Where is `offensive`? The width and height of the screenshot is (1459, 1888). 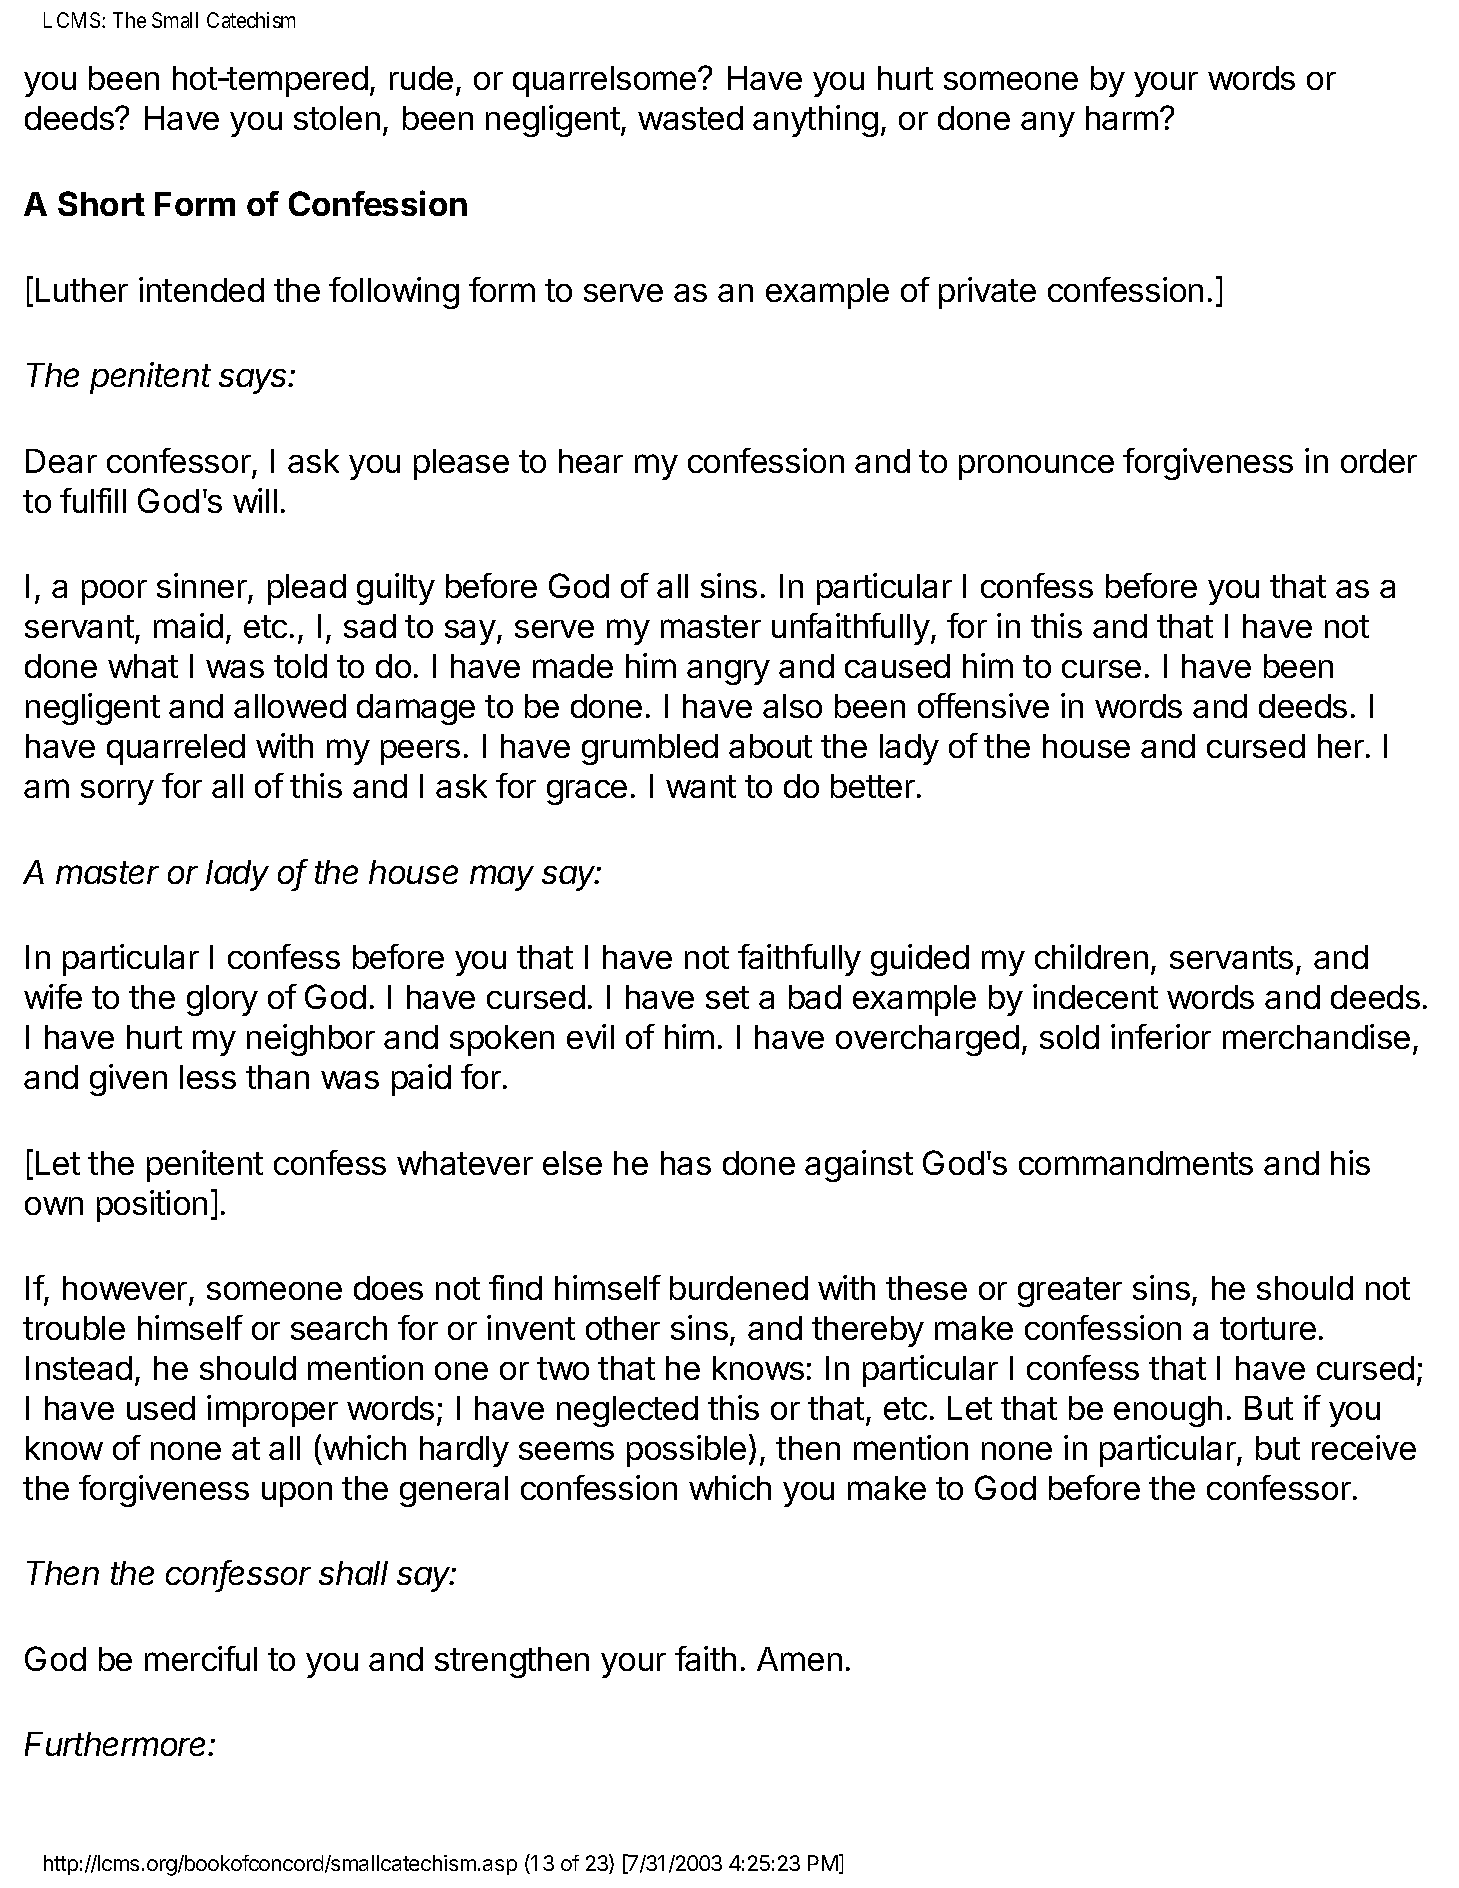 offensive is located at coordinates (983, 705).
